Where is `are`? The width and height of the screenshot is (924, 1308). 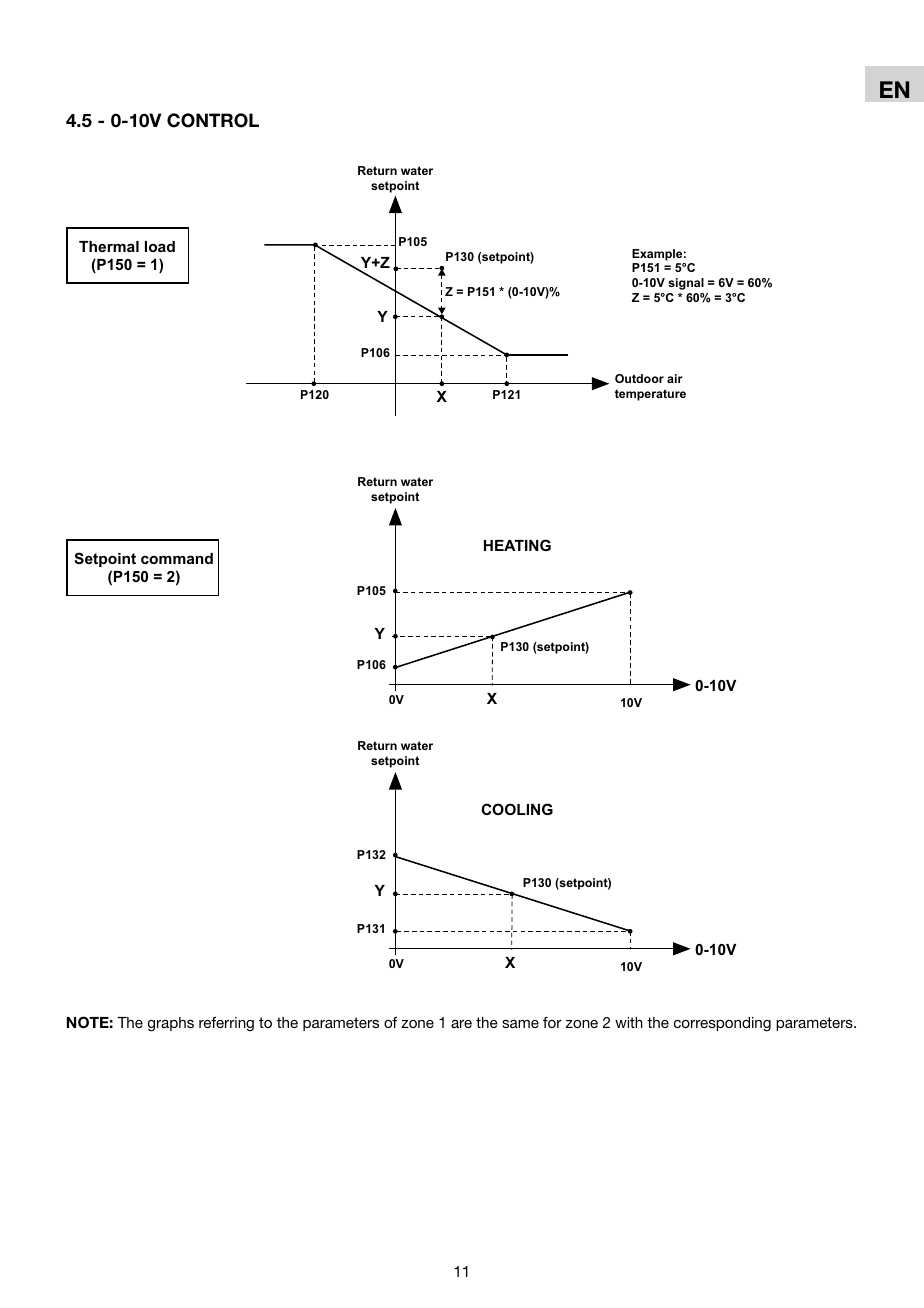 are is located at coordinates (461, 1024).
